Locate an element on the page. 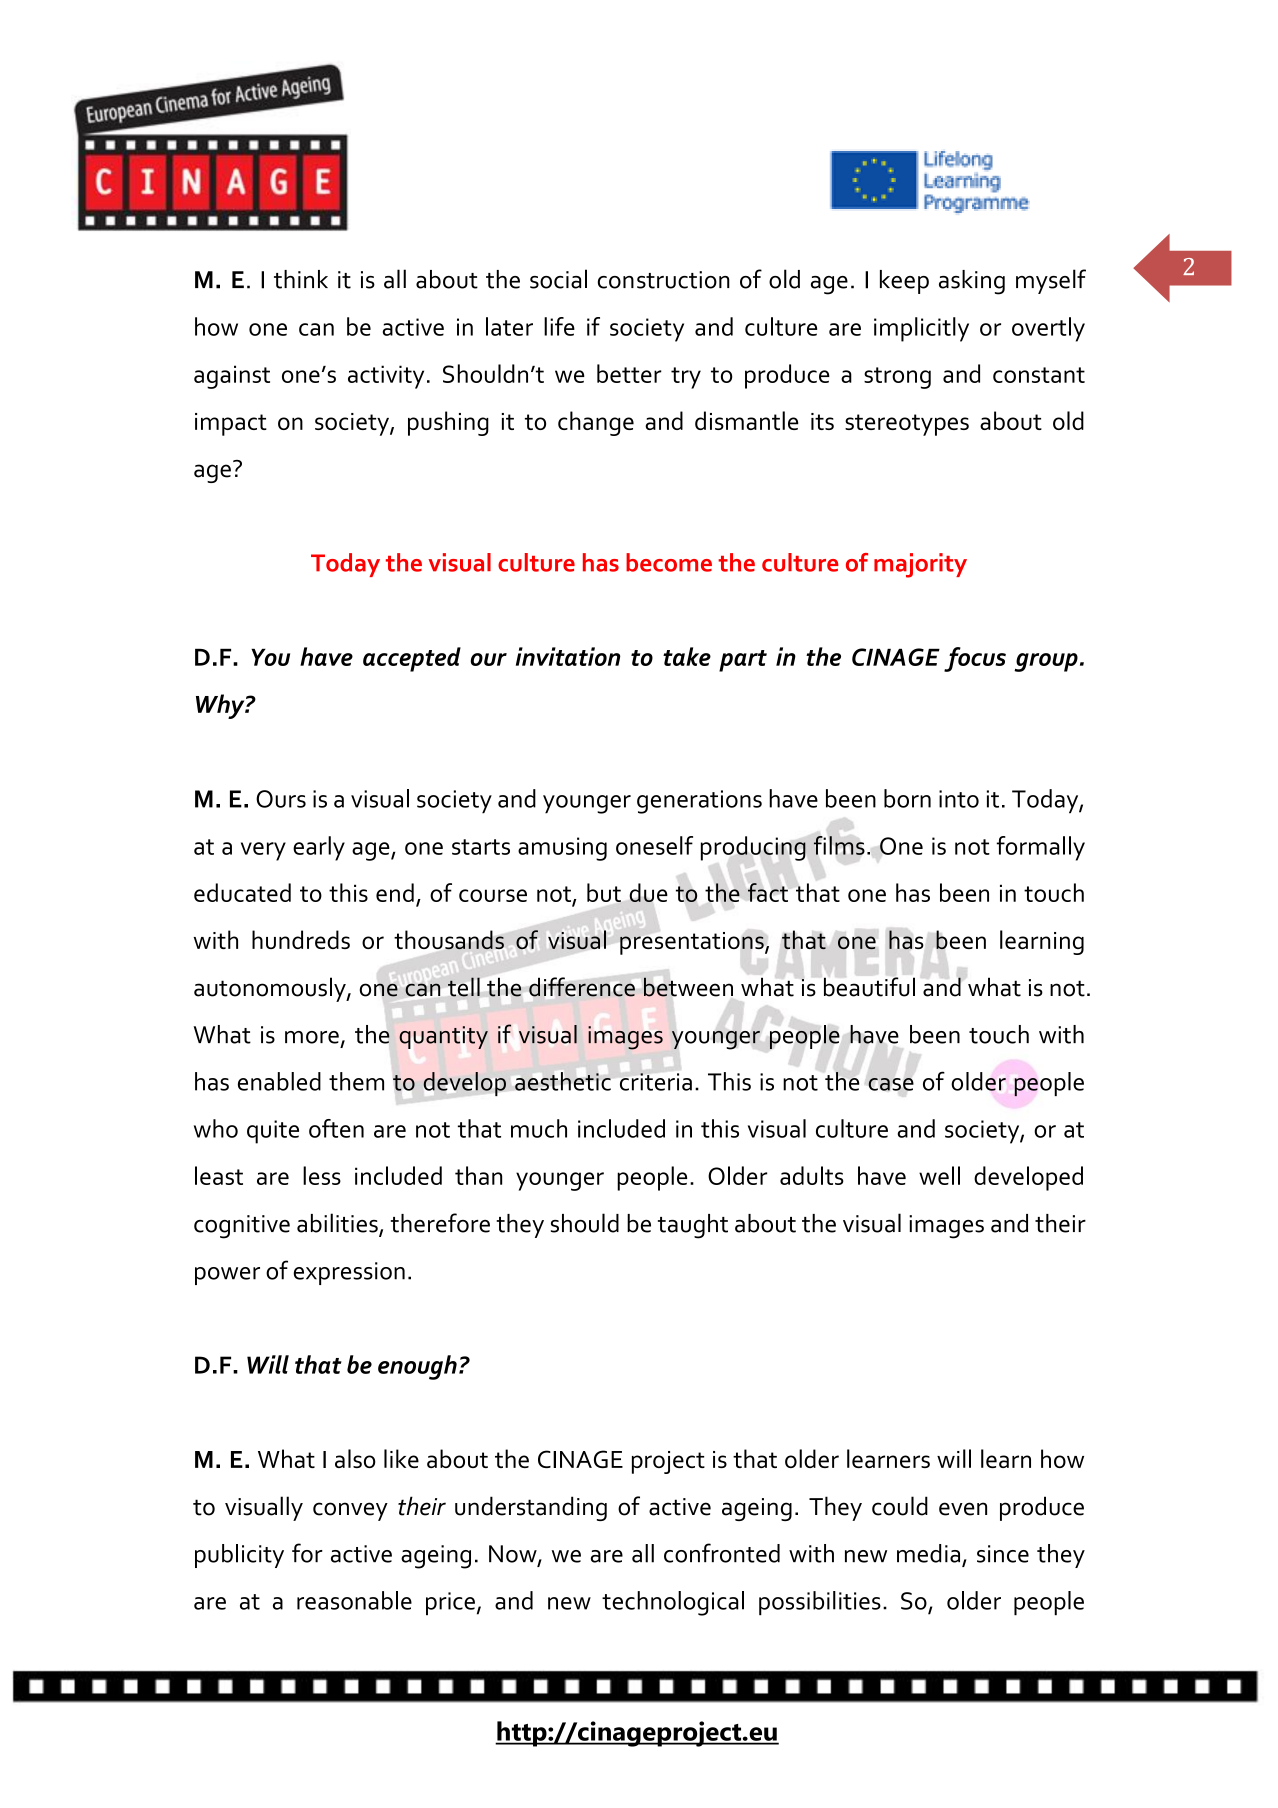 This image has height=1808, width=1278. presentations is located at coordinates (693, 943).
